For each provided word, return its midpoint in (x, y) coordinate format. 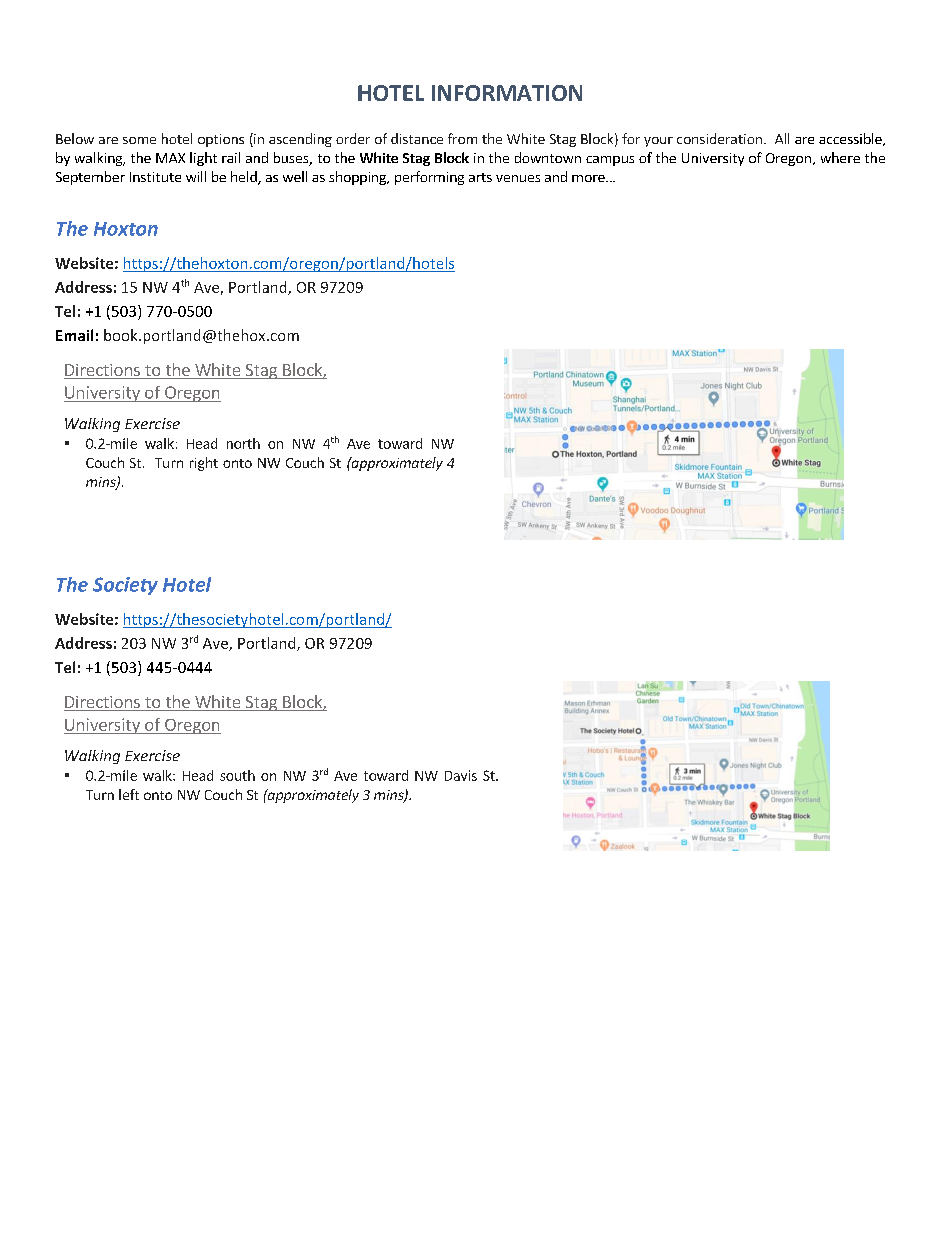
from (462, 138)
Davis (461, 775)
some (139, 140)
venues (518, 178)
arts (480, 177)
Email (74, 335)
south (237, 775)
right (204, 464)
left (129, 794)
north (243, 443)
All (782, 138)
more (589, 178)
